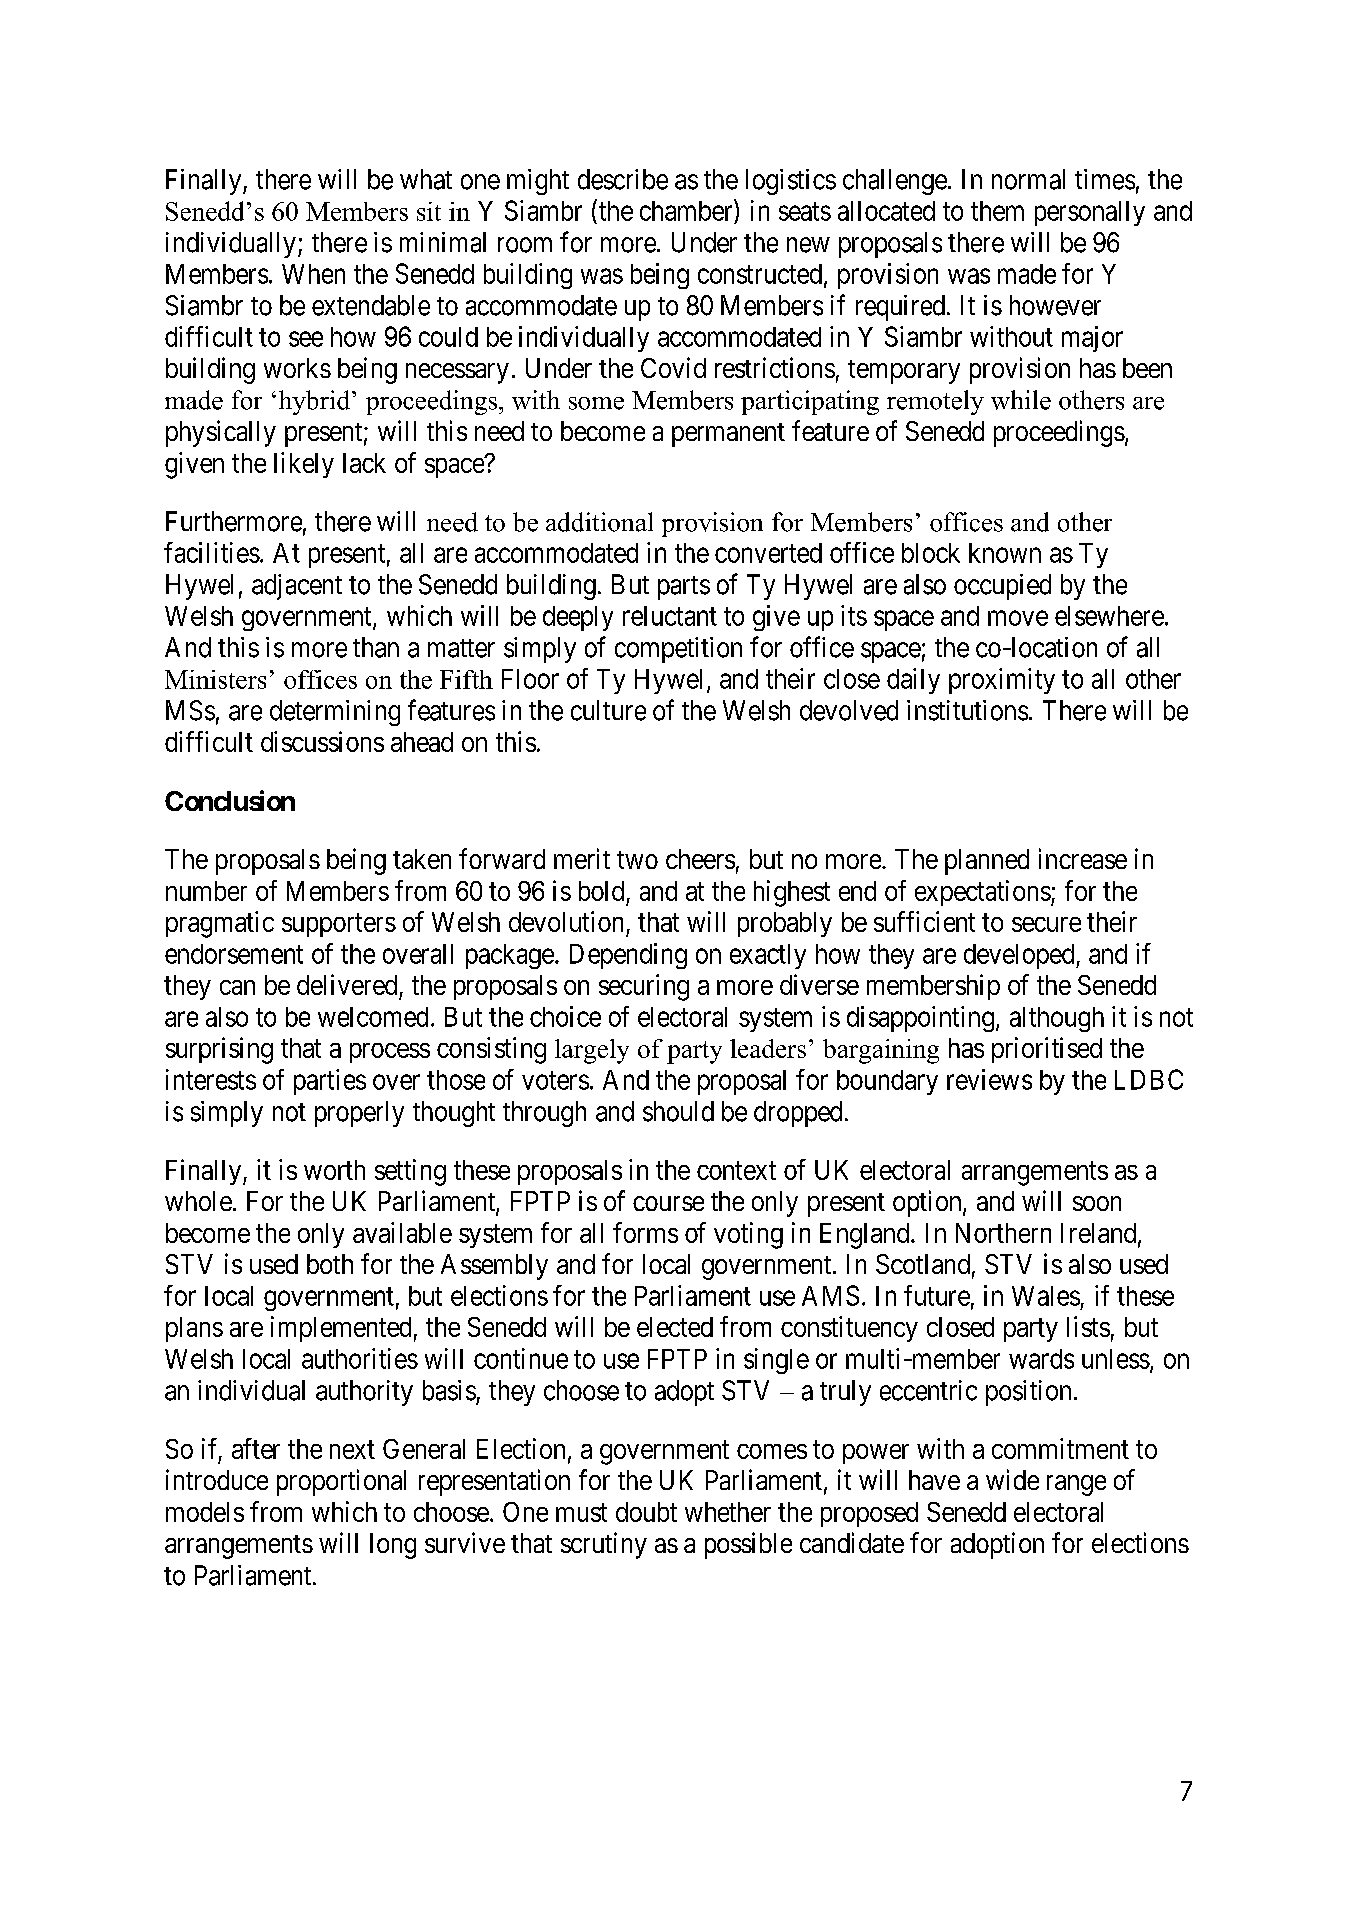 The width and height of the screenshot is (1357, 1919). What do you see at coordinates (330, 1264) in the screenshot?
I see `both` at bounding box center [330, 1264].
